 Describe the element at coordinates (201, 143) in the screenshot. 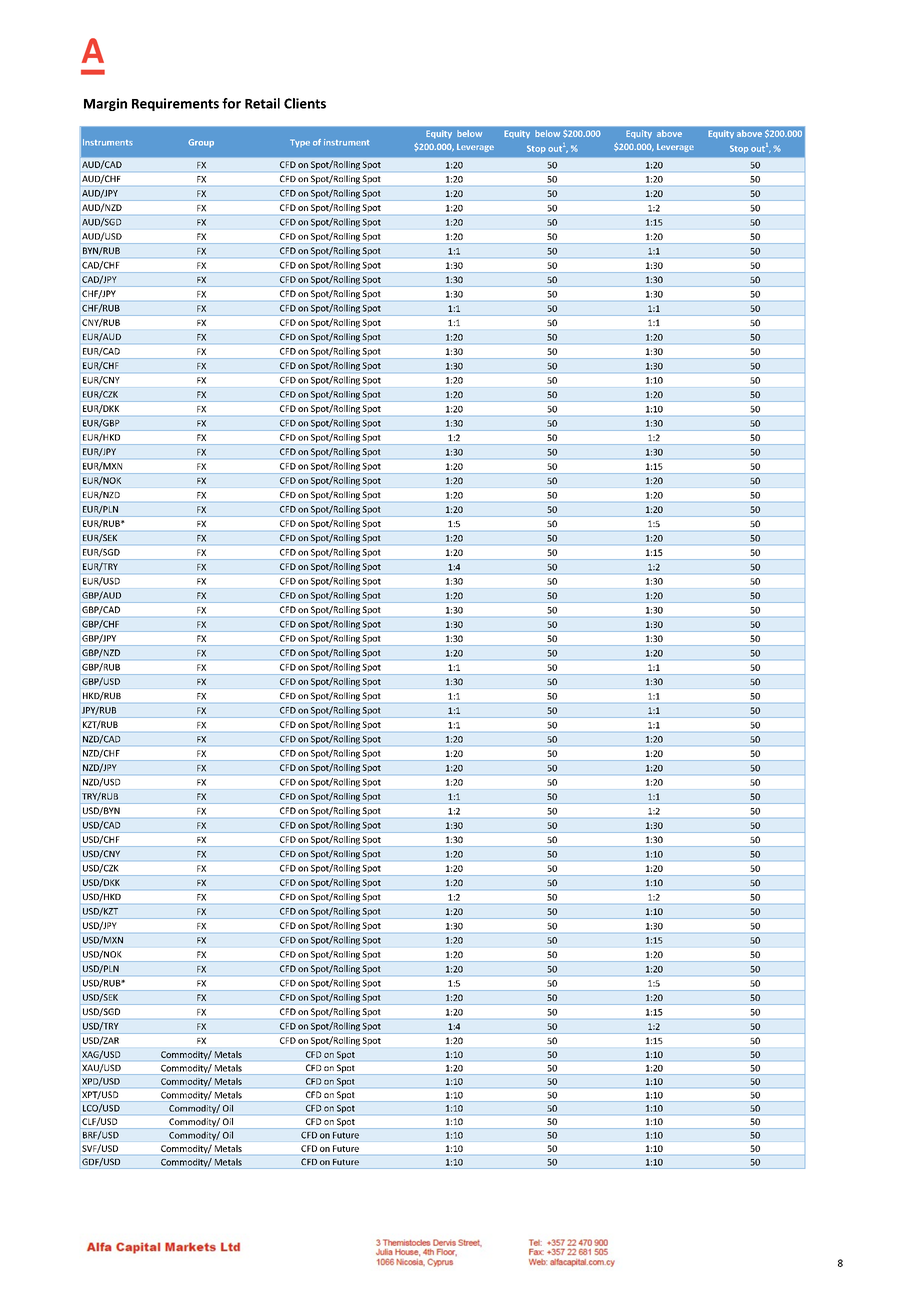

I see `Group` at that location.
